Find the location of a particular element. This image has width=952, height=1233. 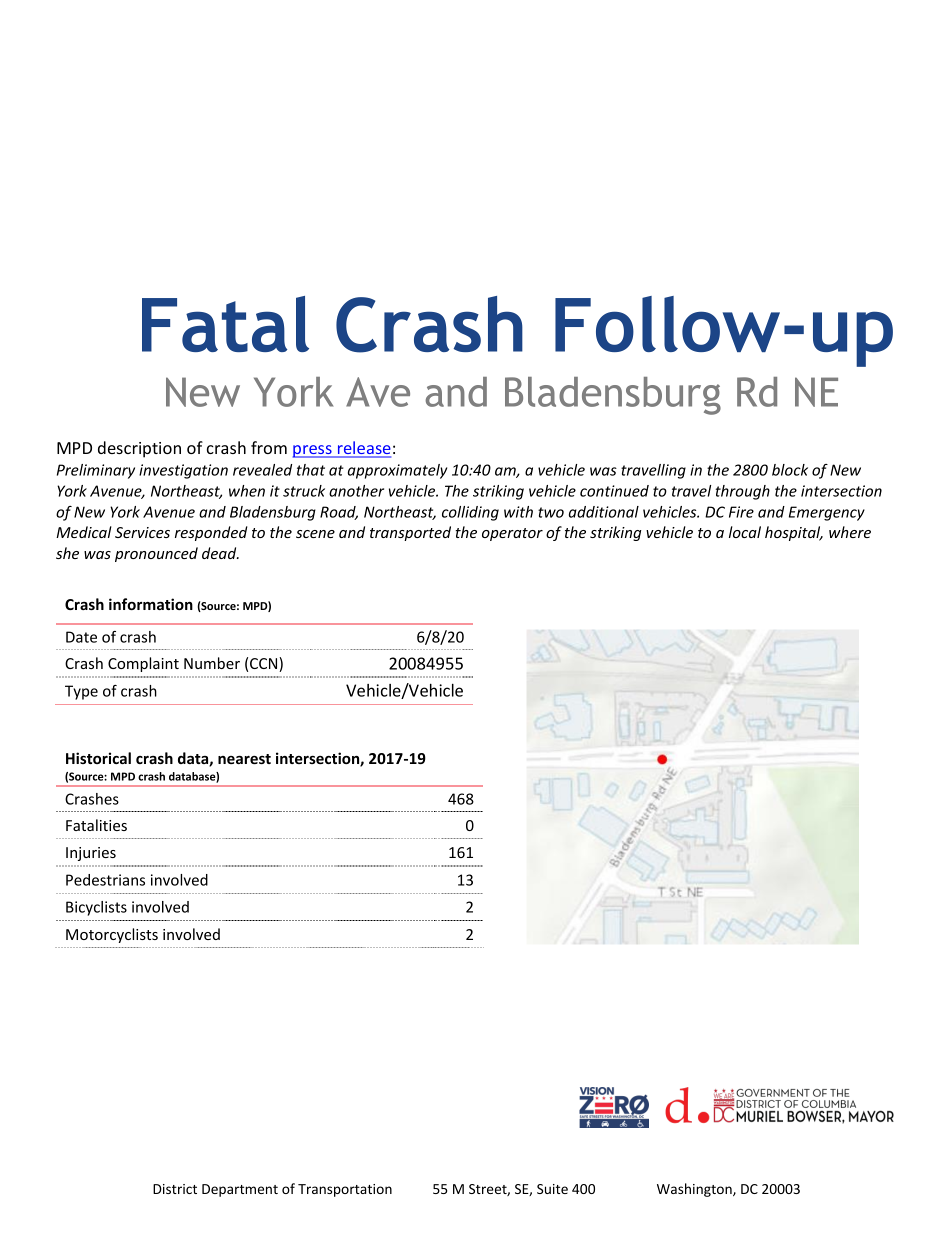

District is located at coordinates (175, 1189).
